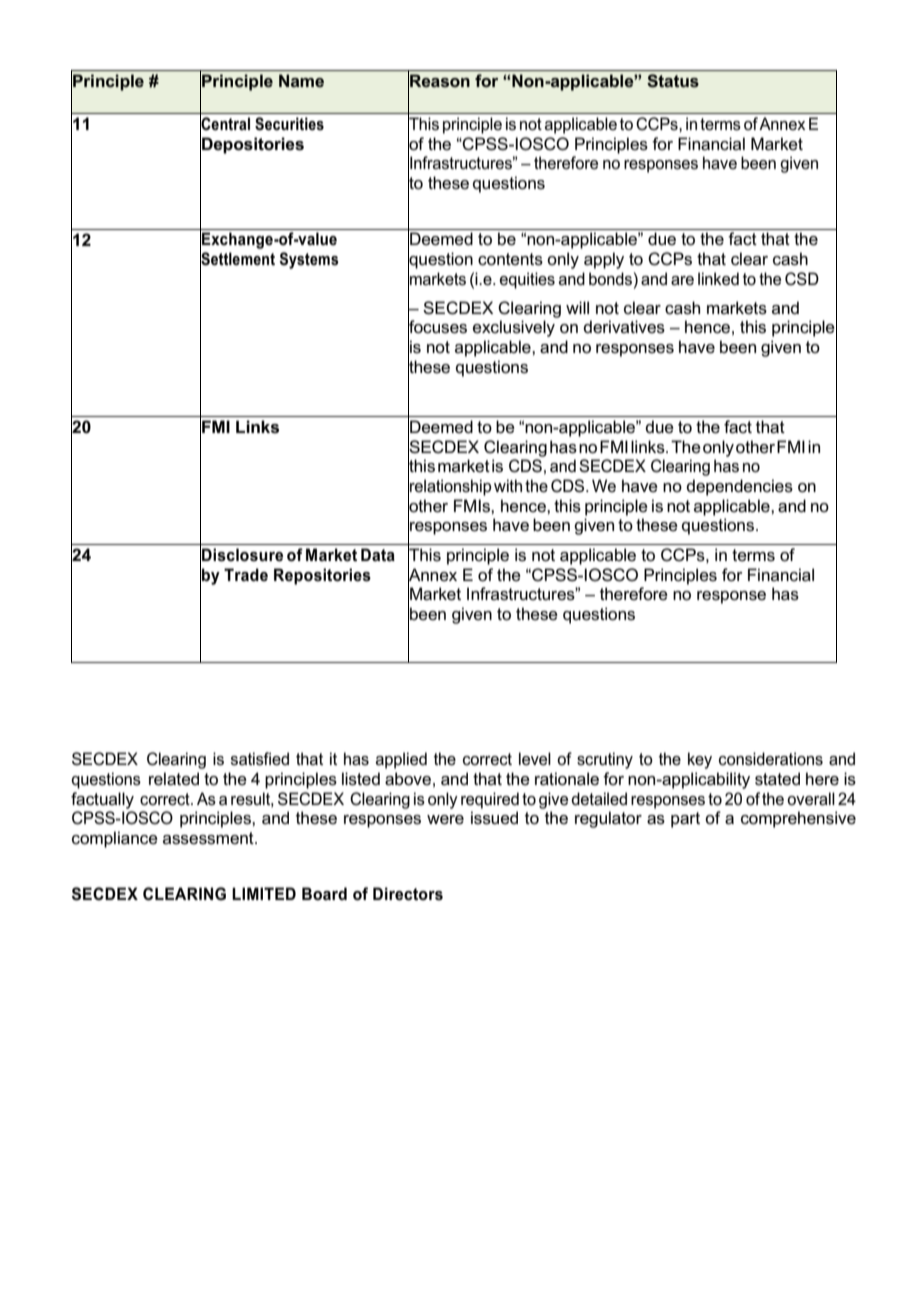  Describe the element at coordinates (246, 574) in the screenshot. I see `Trade` at that location.
